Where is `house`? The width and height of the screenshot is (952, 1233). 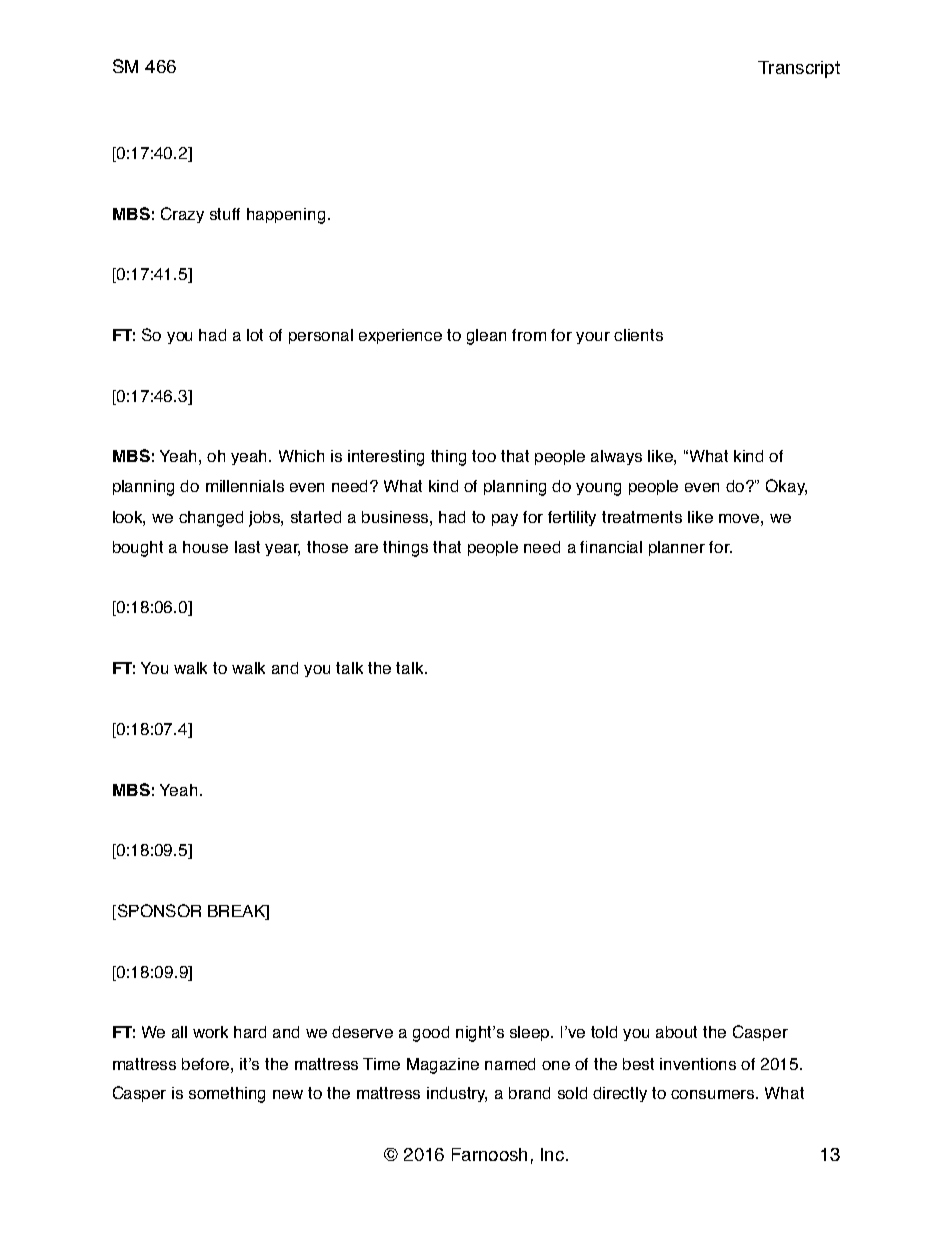 house is located at coordinates (205, 547).
